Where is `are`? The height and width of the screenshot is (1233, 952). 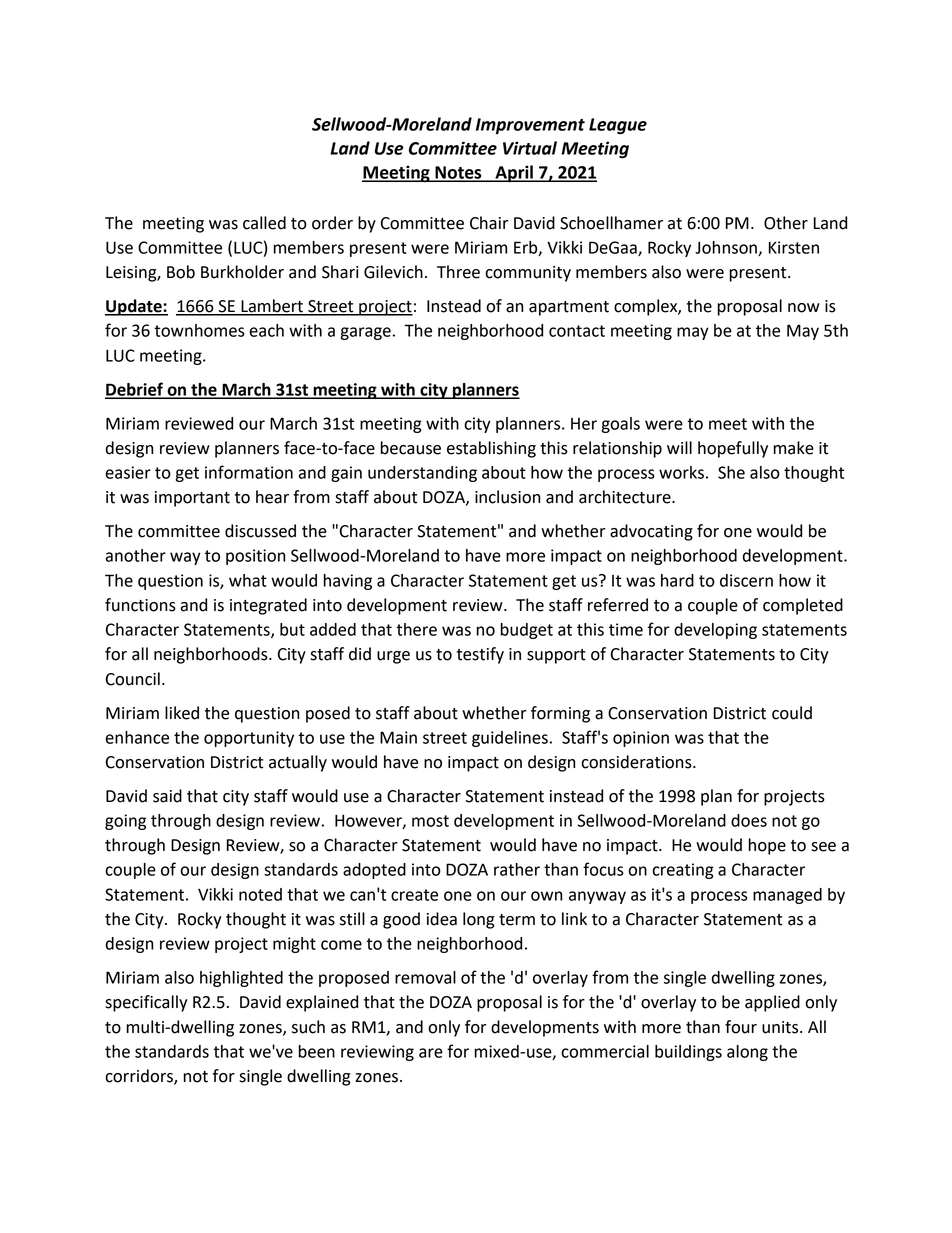
are is located at coordinates (431, 1053).
